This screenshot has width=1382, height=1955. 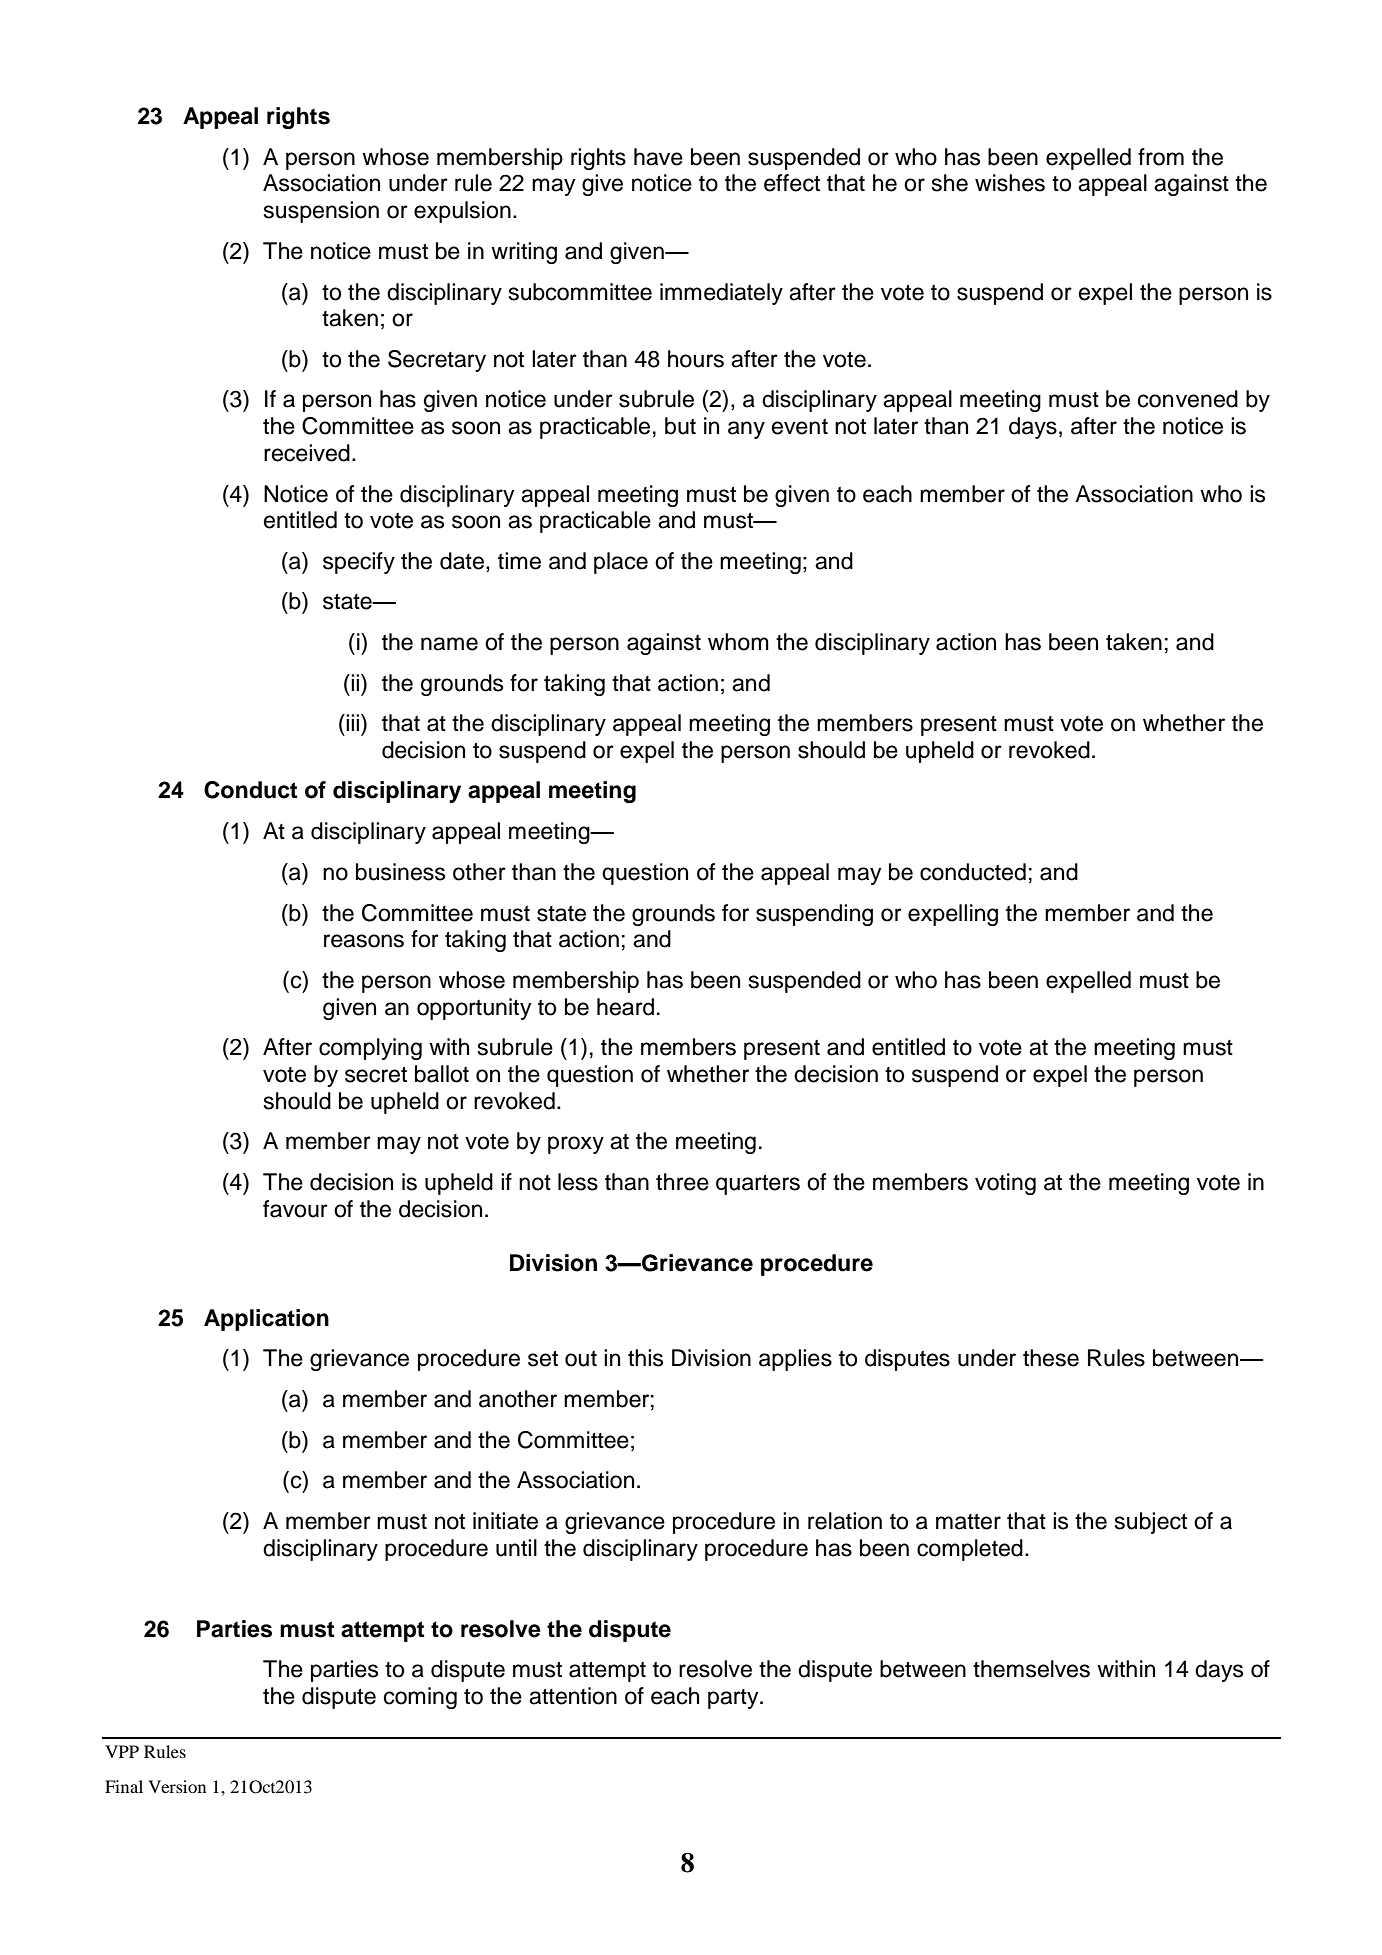 What do you see at coordinates (658, 157) in the screenshot?
I see `have` at bounding box center [658, 157].
